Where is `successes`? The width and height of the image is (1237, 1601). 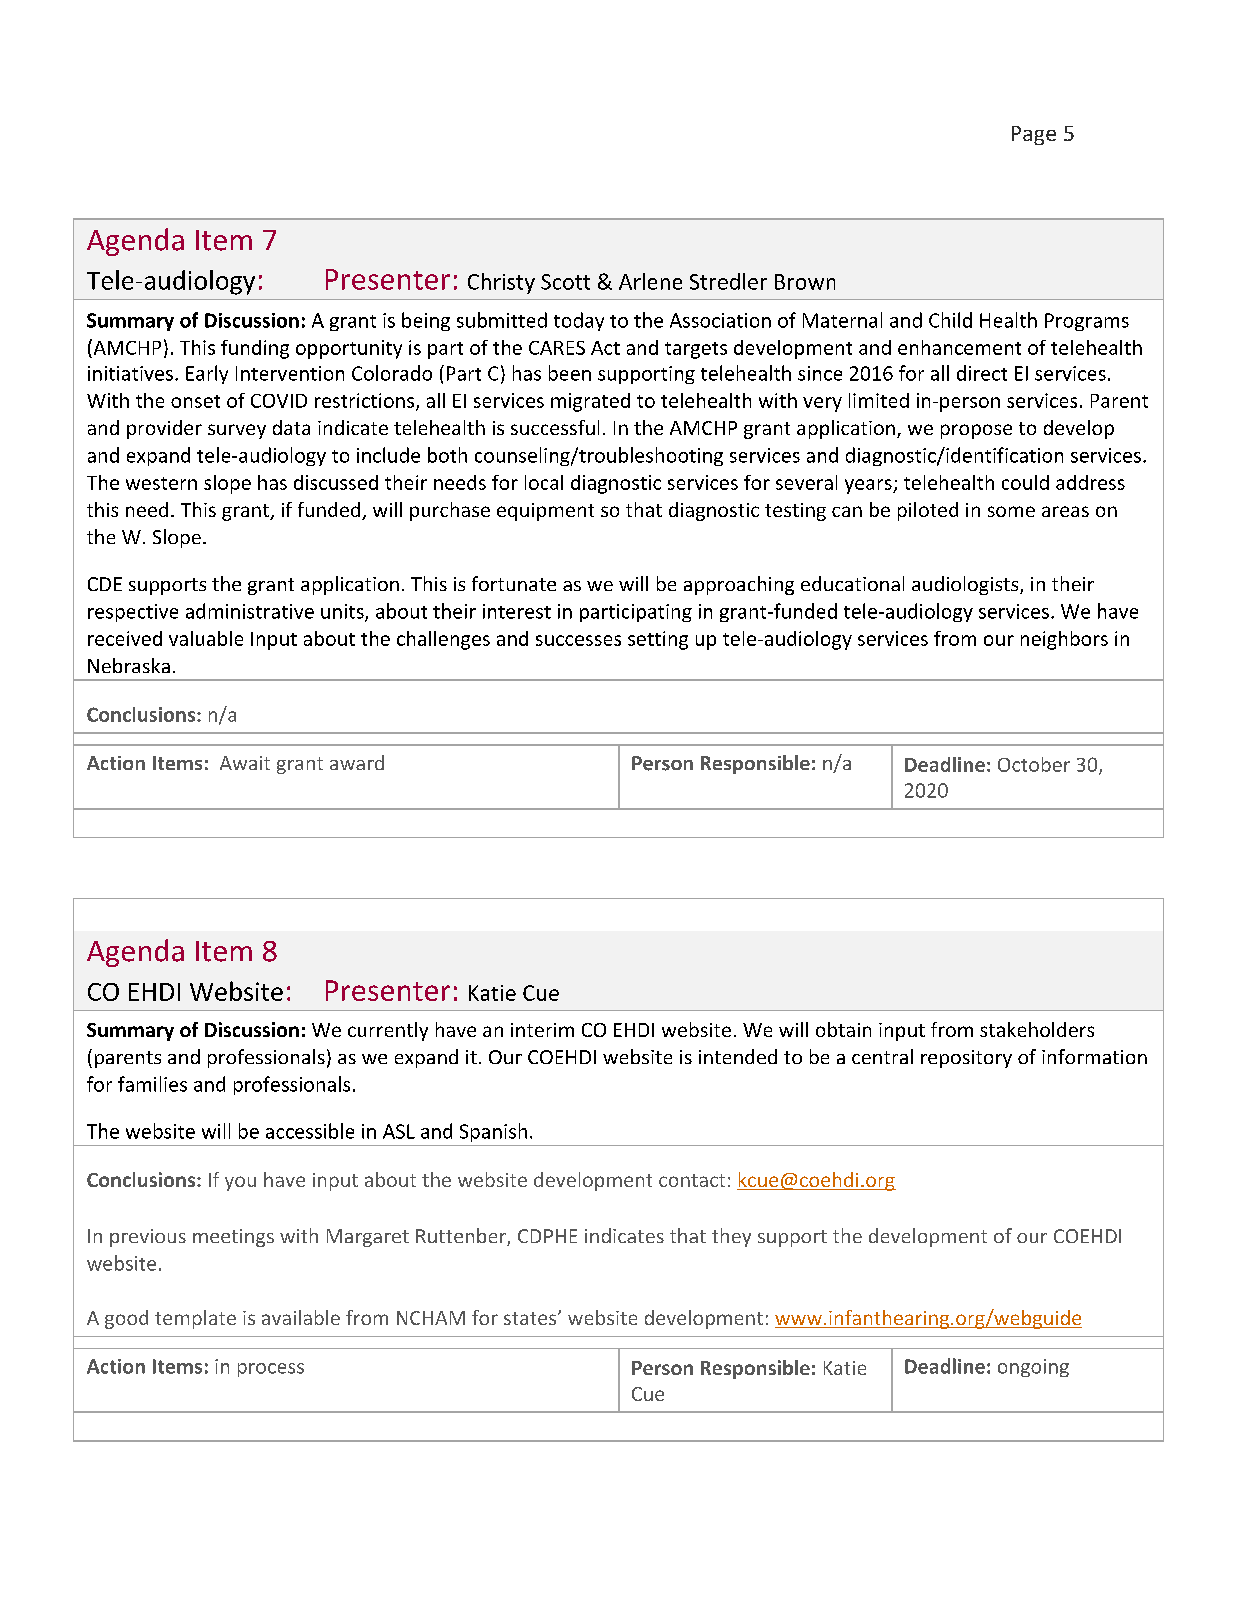 successes is located at coordinates (578, 640).
